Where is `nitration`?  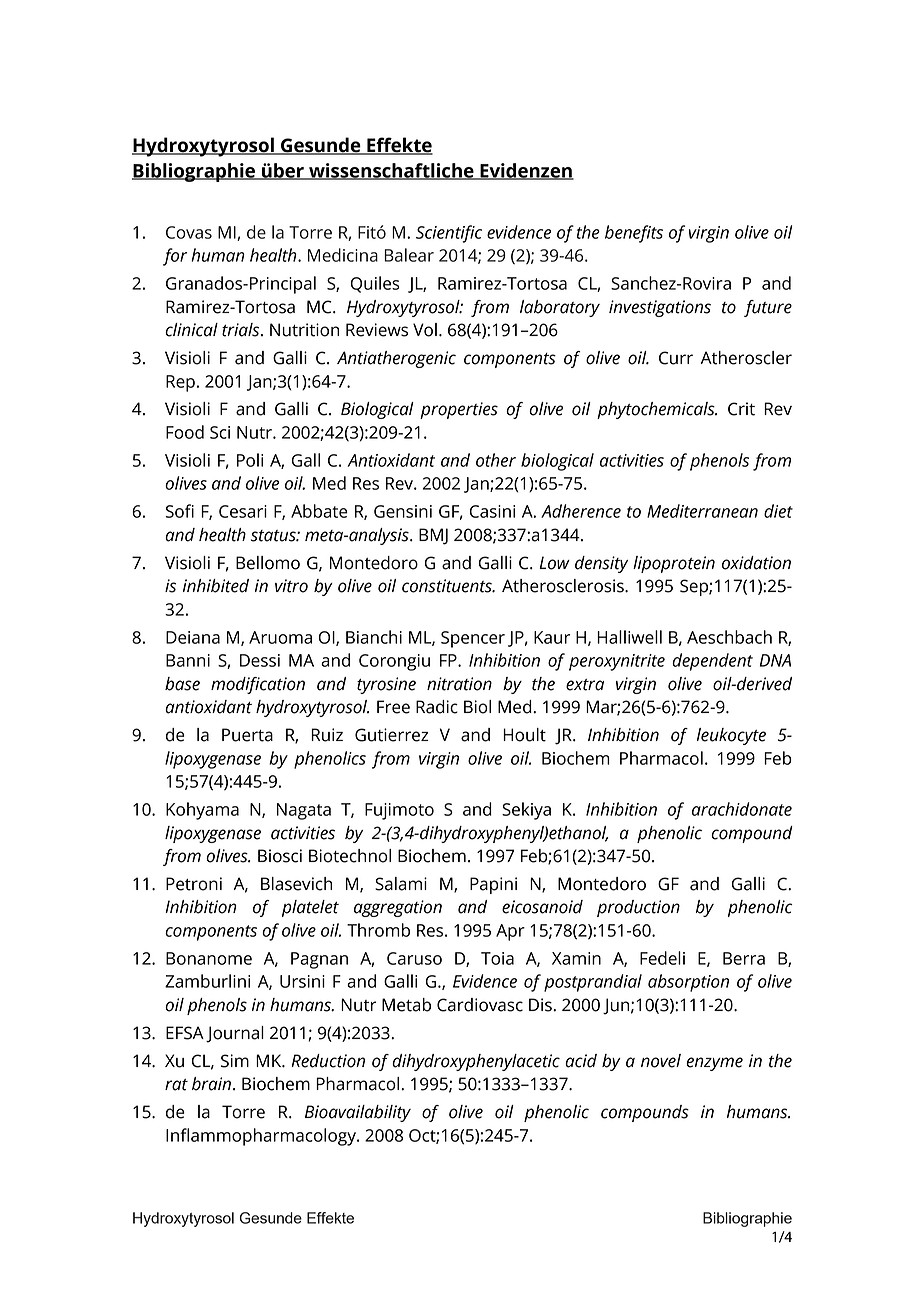
nitration is located at coordinates (459, 684).
